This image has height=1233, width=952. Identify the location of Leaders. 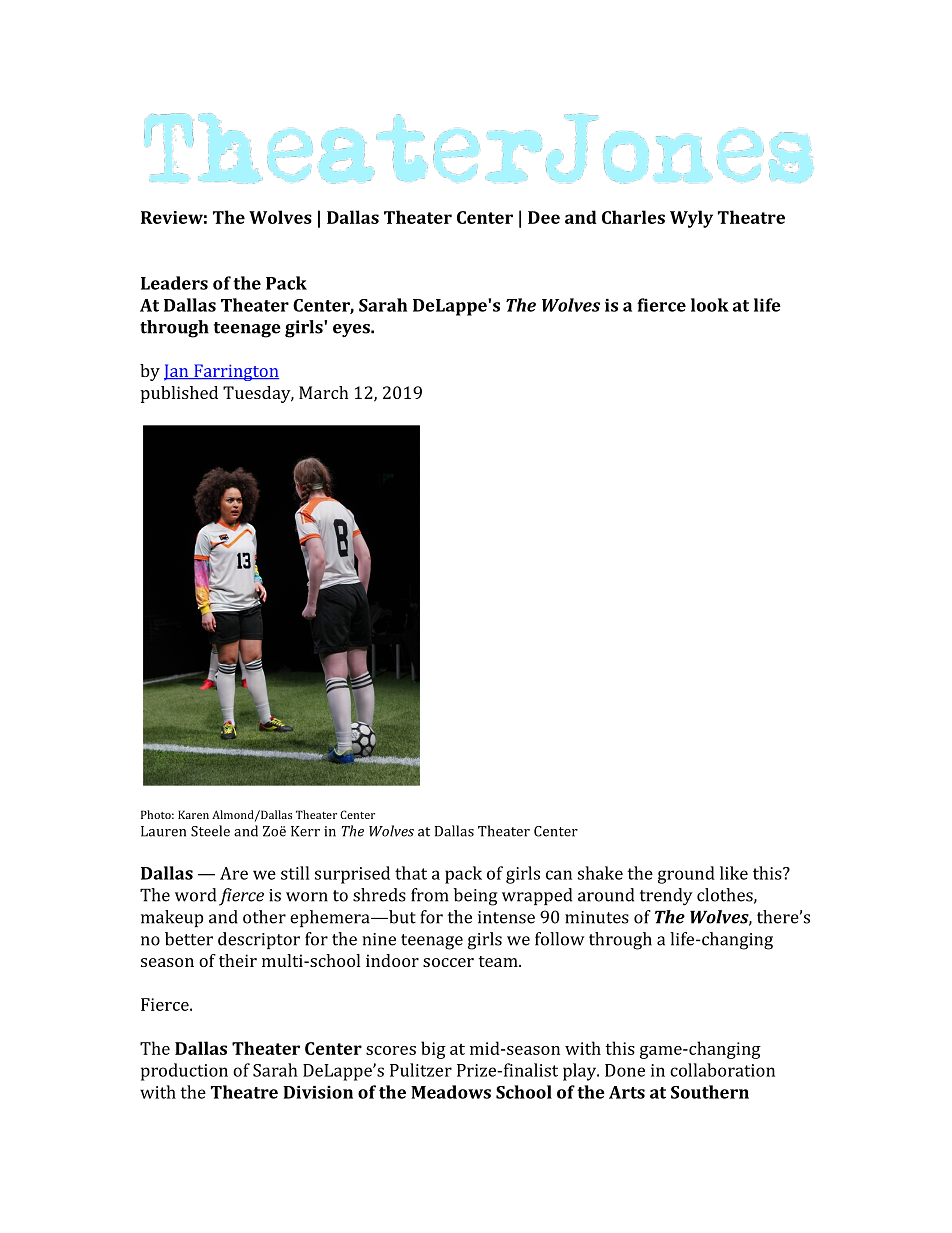
(174, 283).
